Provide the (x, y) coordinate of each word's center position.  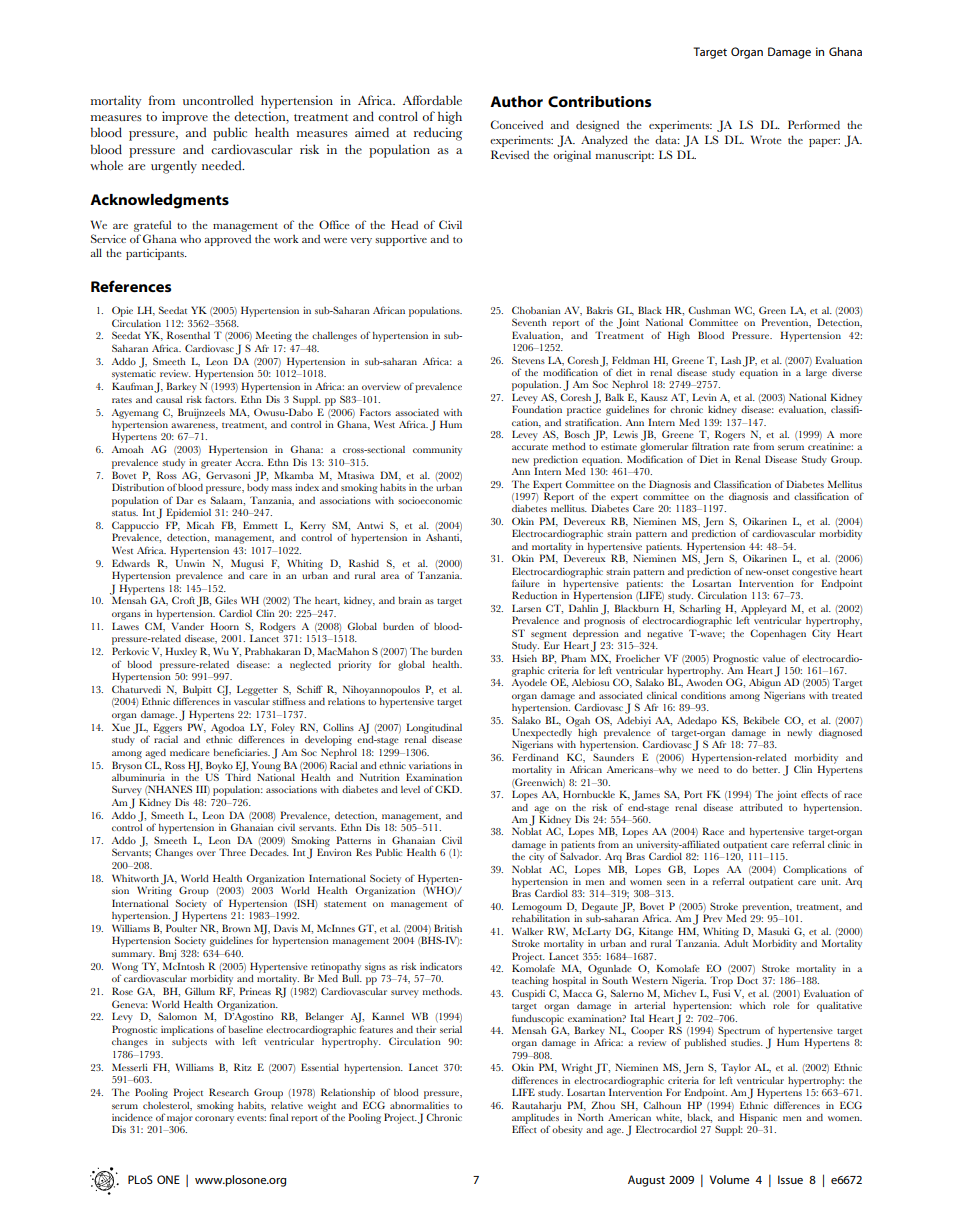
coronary (214, 1120)
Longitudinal (434, 728)
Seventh (529, 322)
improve (185, 118)
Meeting (274, 338)
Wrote (766, 139)
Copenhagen (778, 634)
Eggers (167, 728)
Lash (731, 360)
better (766, 769)
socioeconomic (430, 500)
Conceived (517, 124)
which (752, 1005)
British (448, 928)
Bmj (167, 954)
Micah (200, 525)
